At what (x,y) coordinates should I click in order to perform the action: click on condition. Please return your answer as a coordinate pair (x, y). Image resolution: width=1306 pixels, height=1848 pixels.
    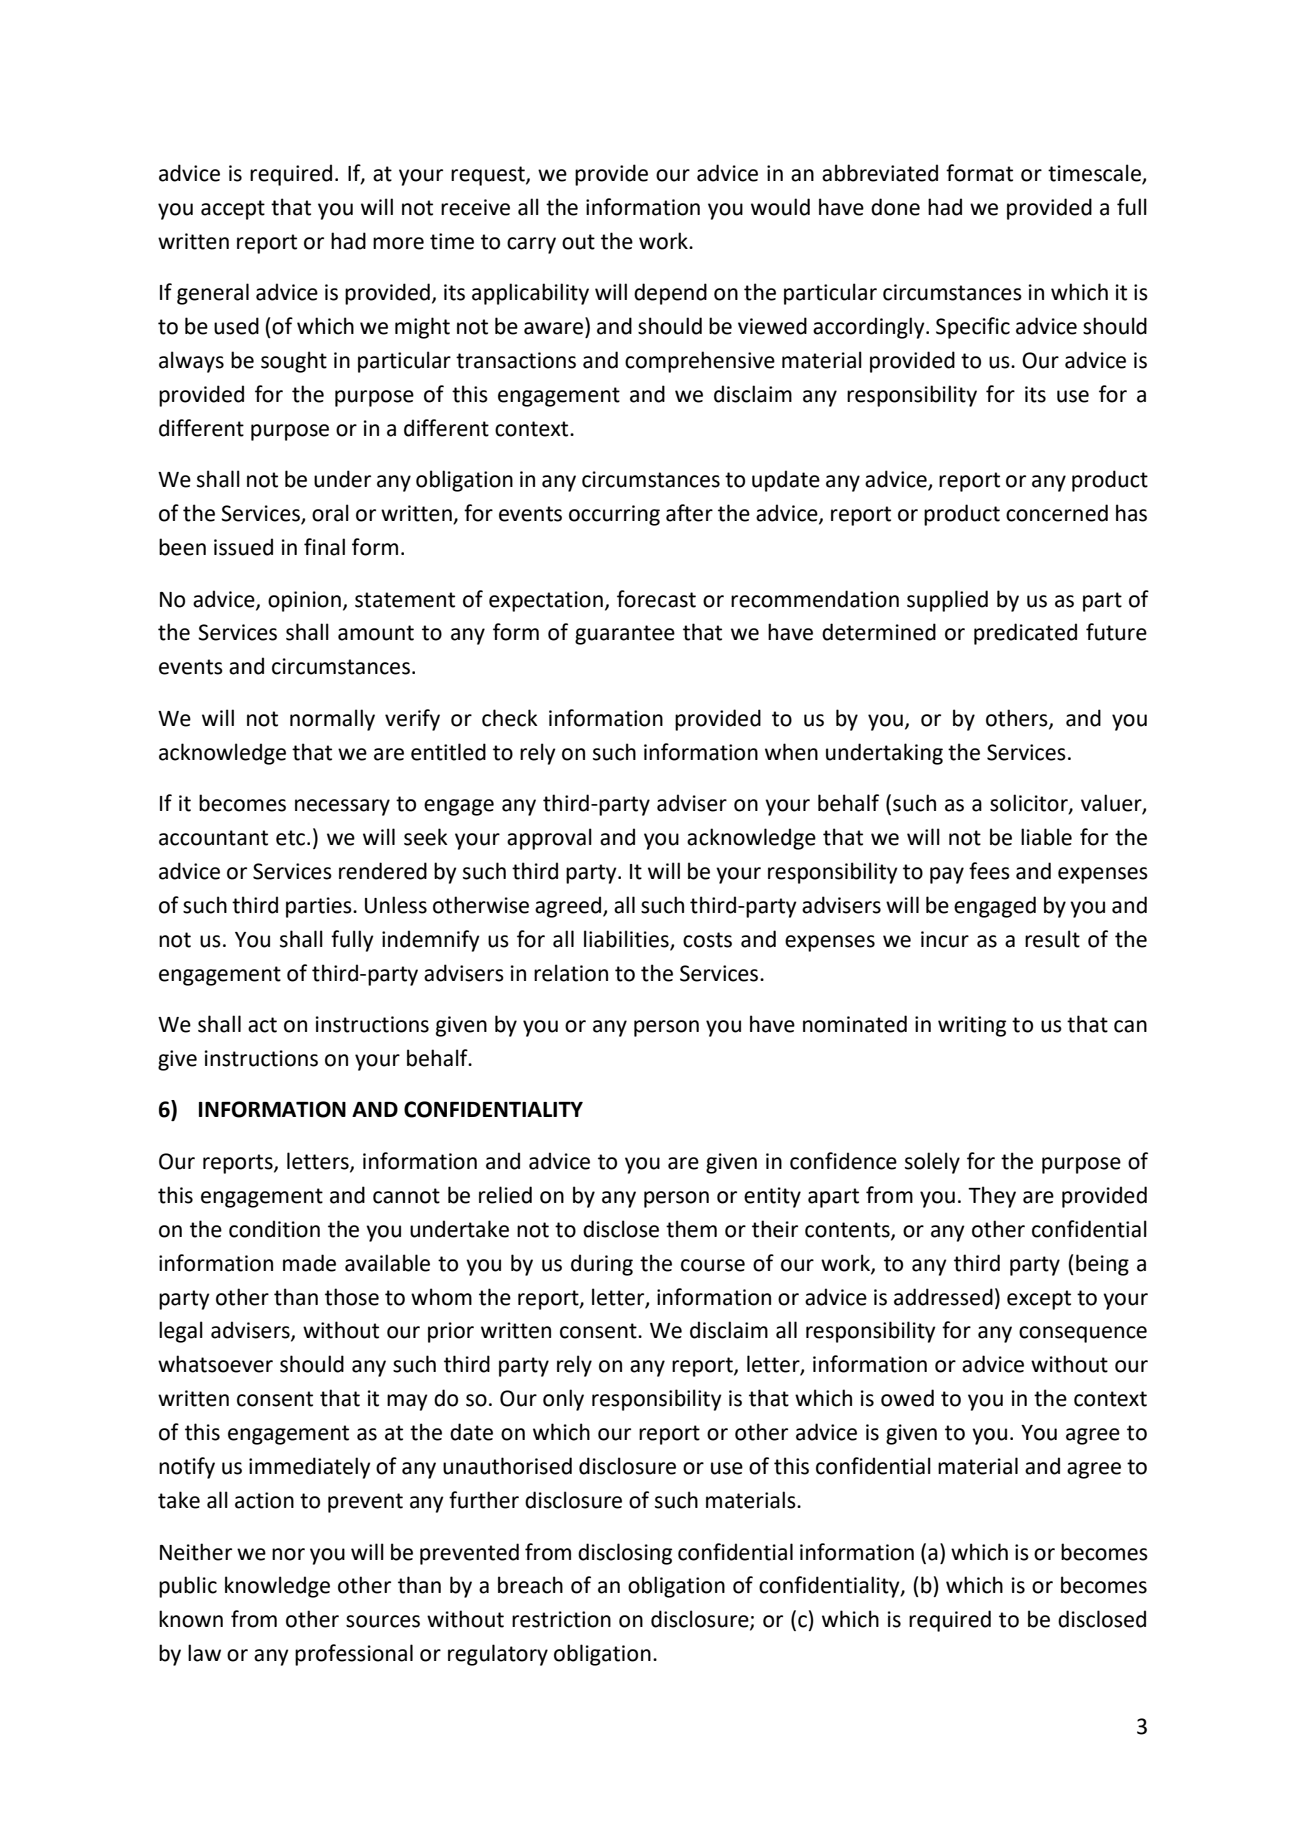
    Looking at the image, I should click on (274, 1229).
